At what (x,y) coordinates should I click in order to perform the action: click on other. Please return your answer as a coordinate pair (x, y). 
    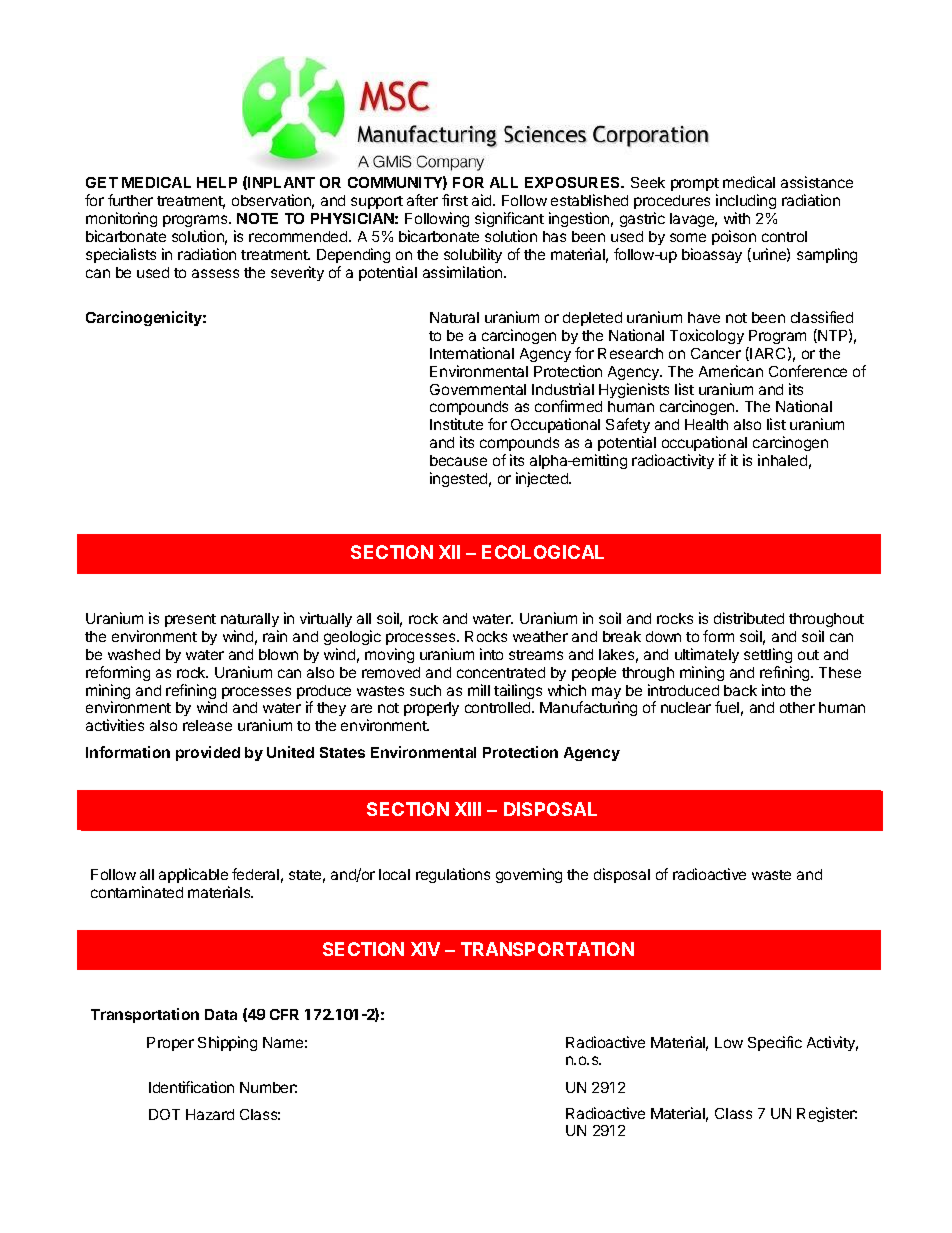
    Looking at the image, I should click on (797, 707).
